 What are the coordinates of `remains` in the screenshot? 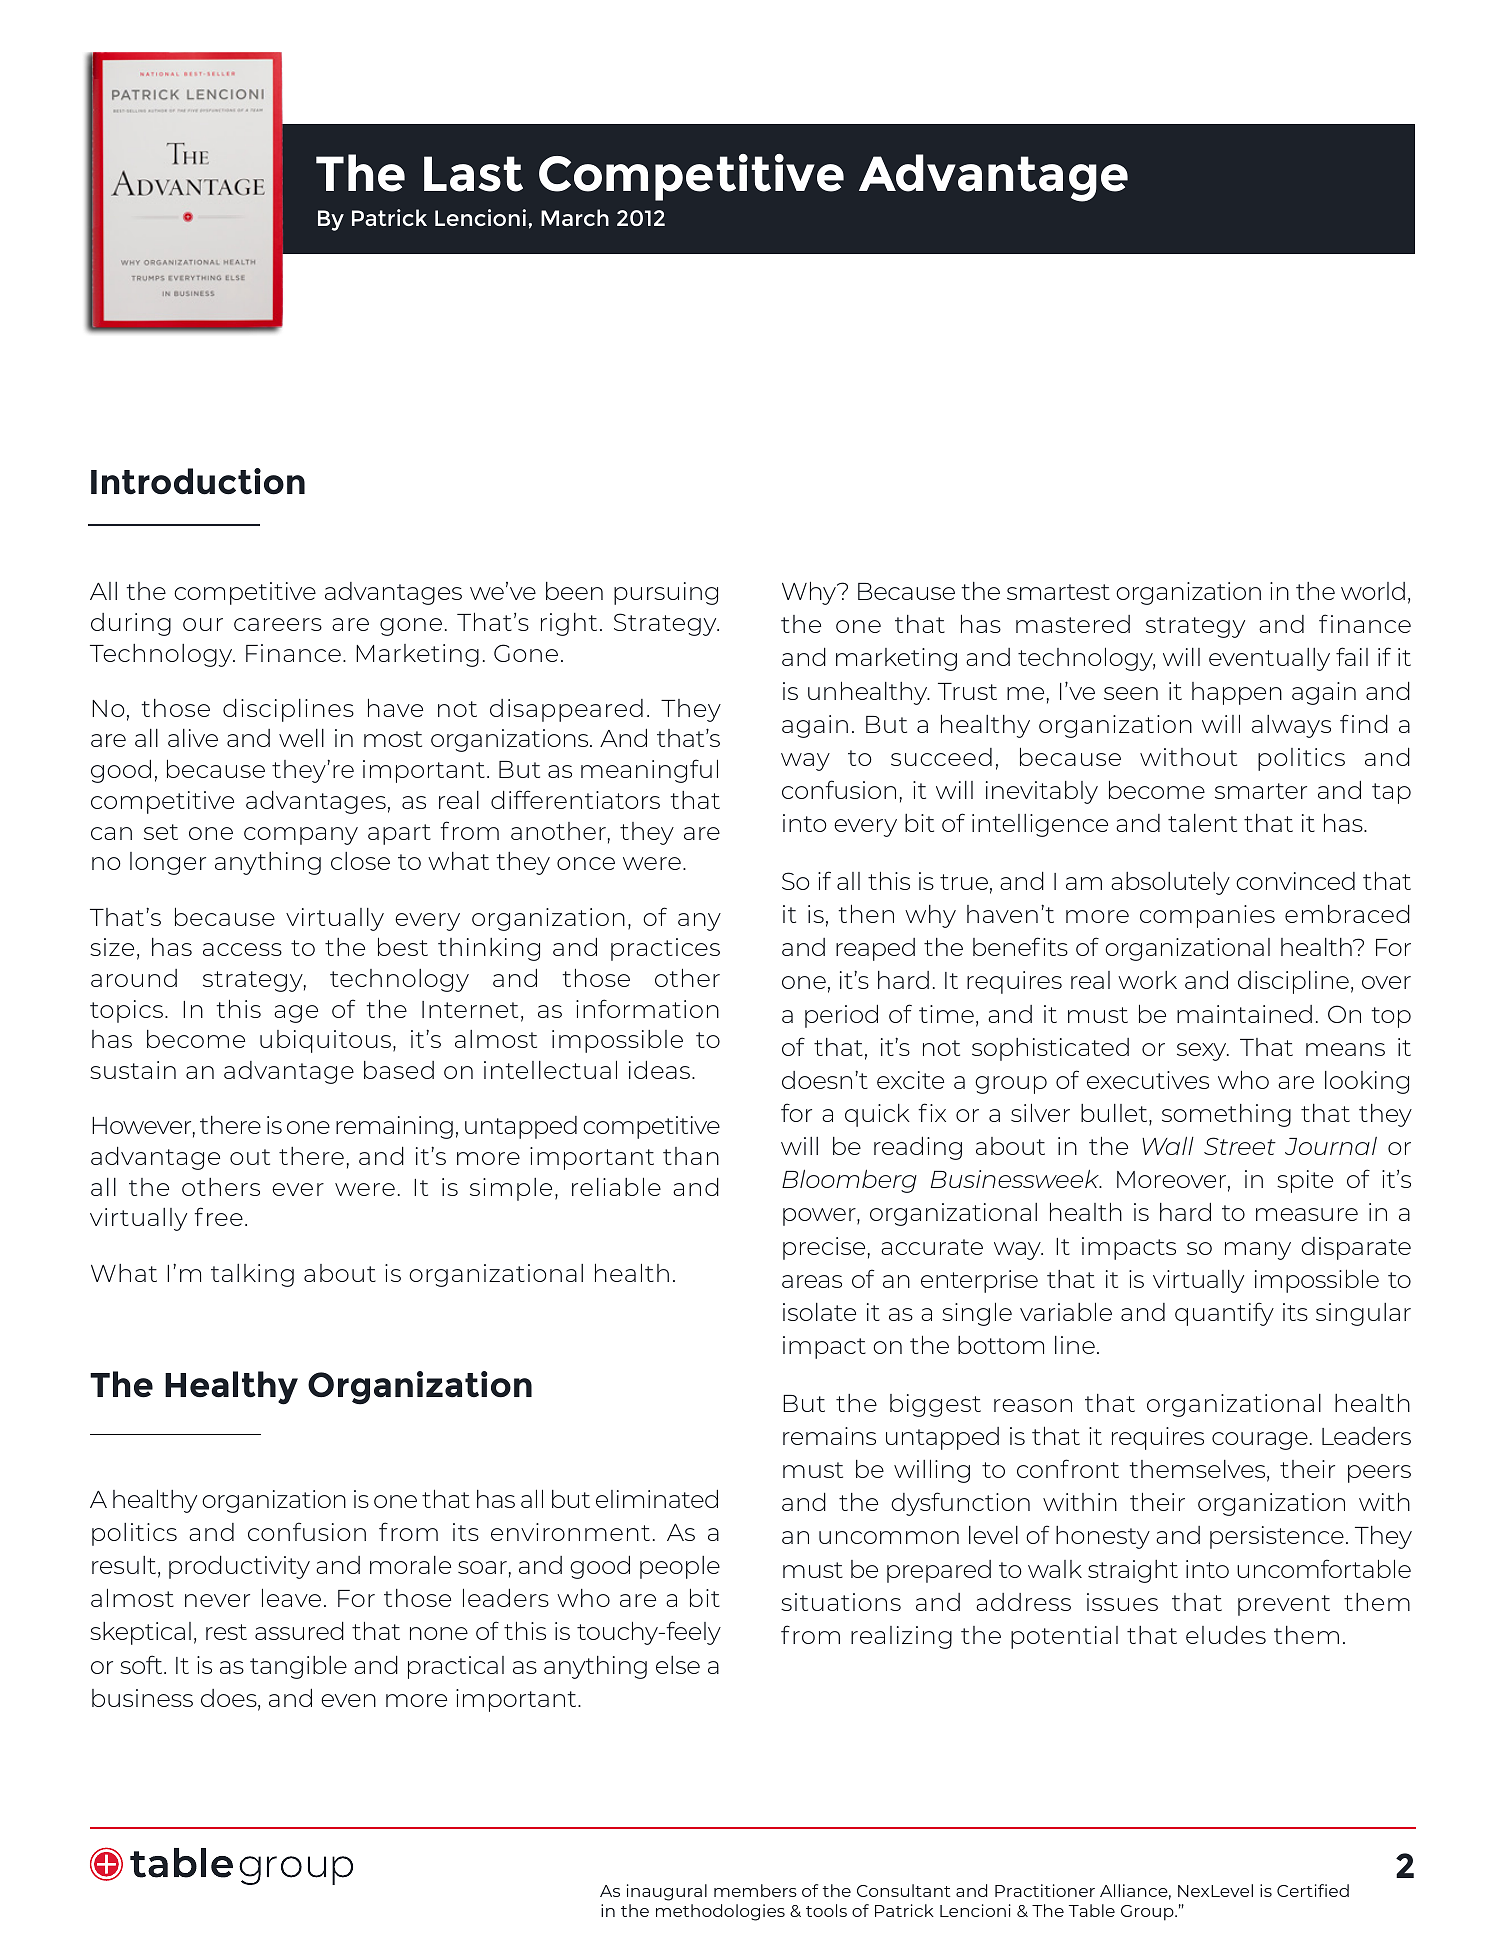 It's located at (829, 1436).
